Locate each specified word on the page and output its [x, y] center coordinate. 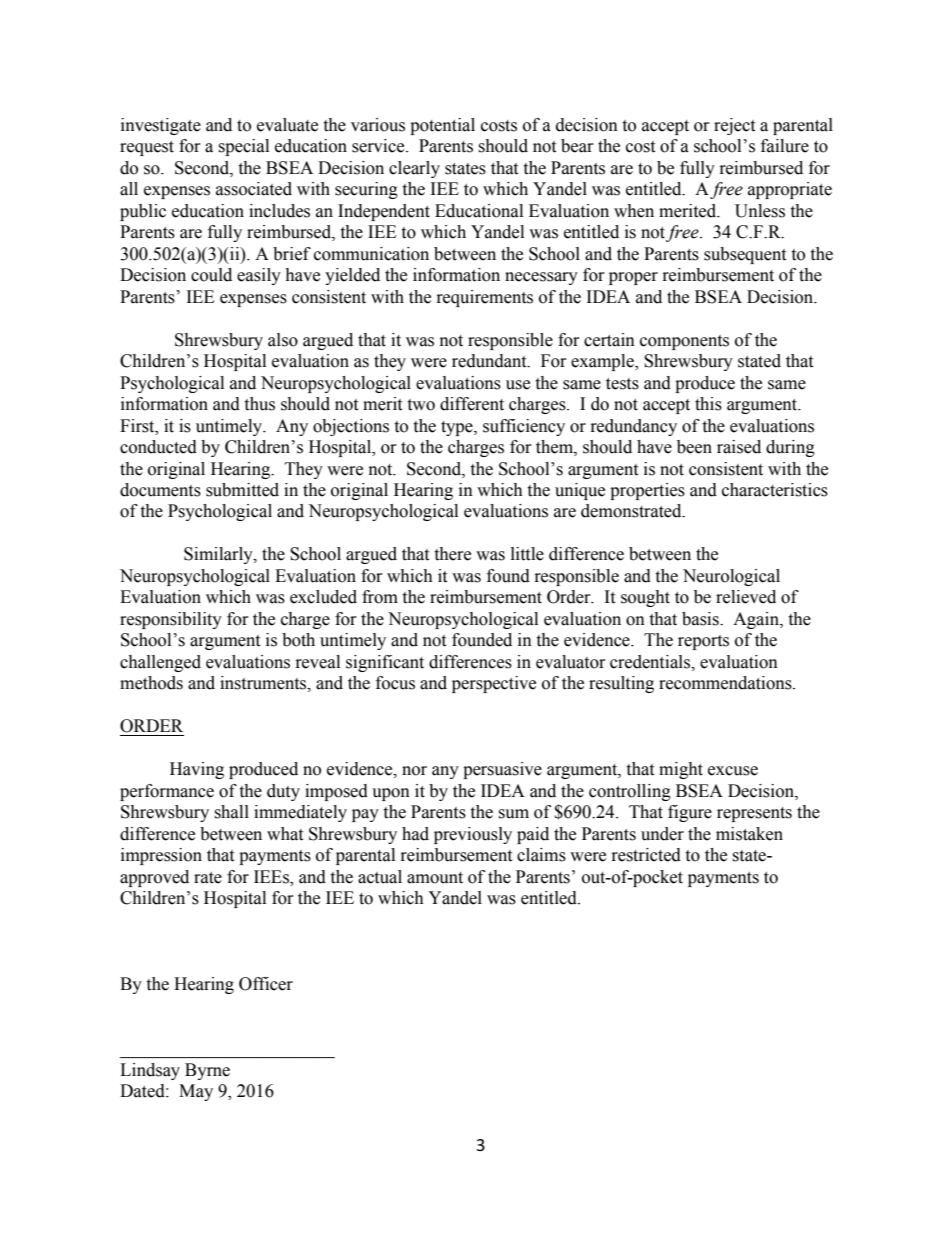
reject [734, 126]
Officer [266, 984]
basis [701, 619]
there [452, 554]
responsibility [171, 620]
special [243, 147]
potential [442, 126]
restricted [646, 855]
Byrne [207, 1071]
